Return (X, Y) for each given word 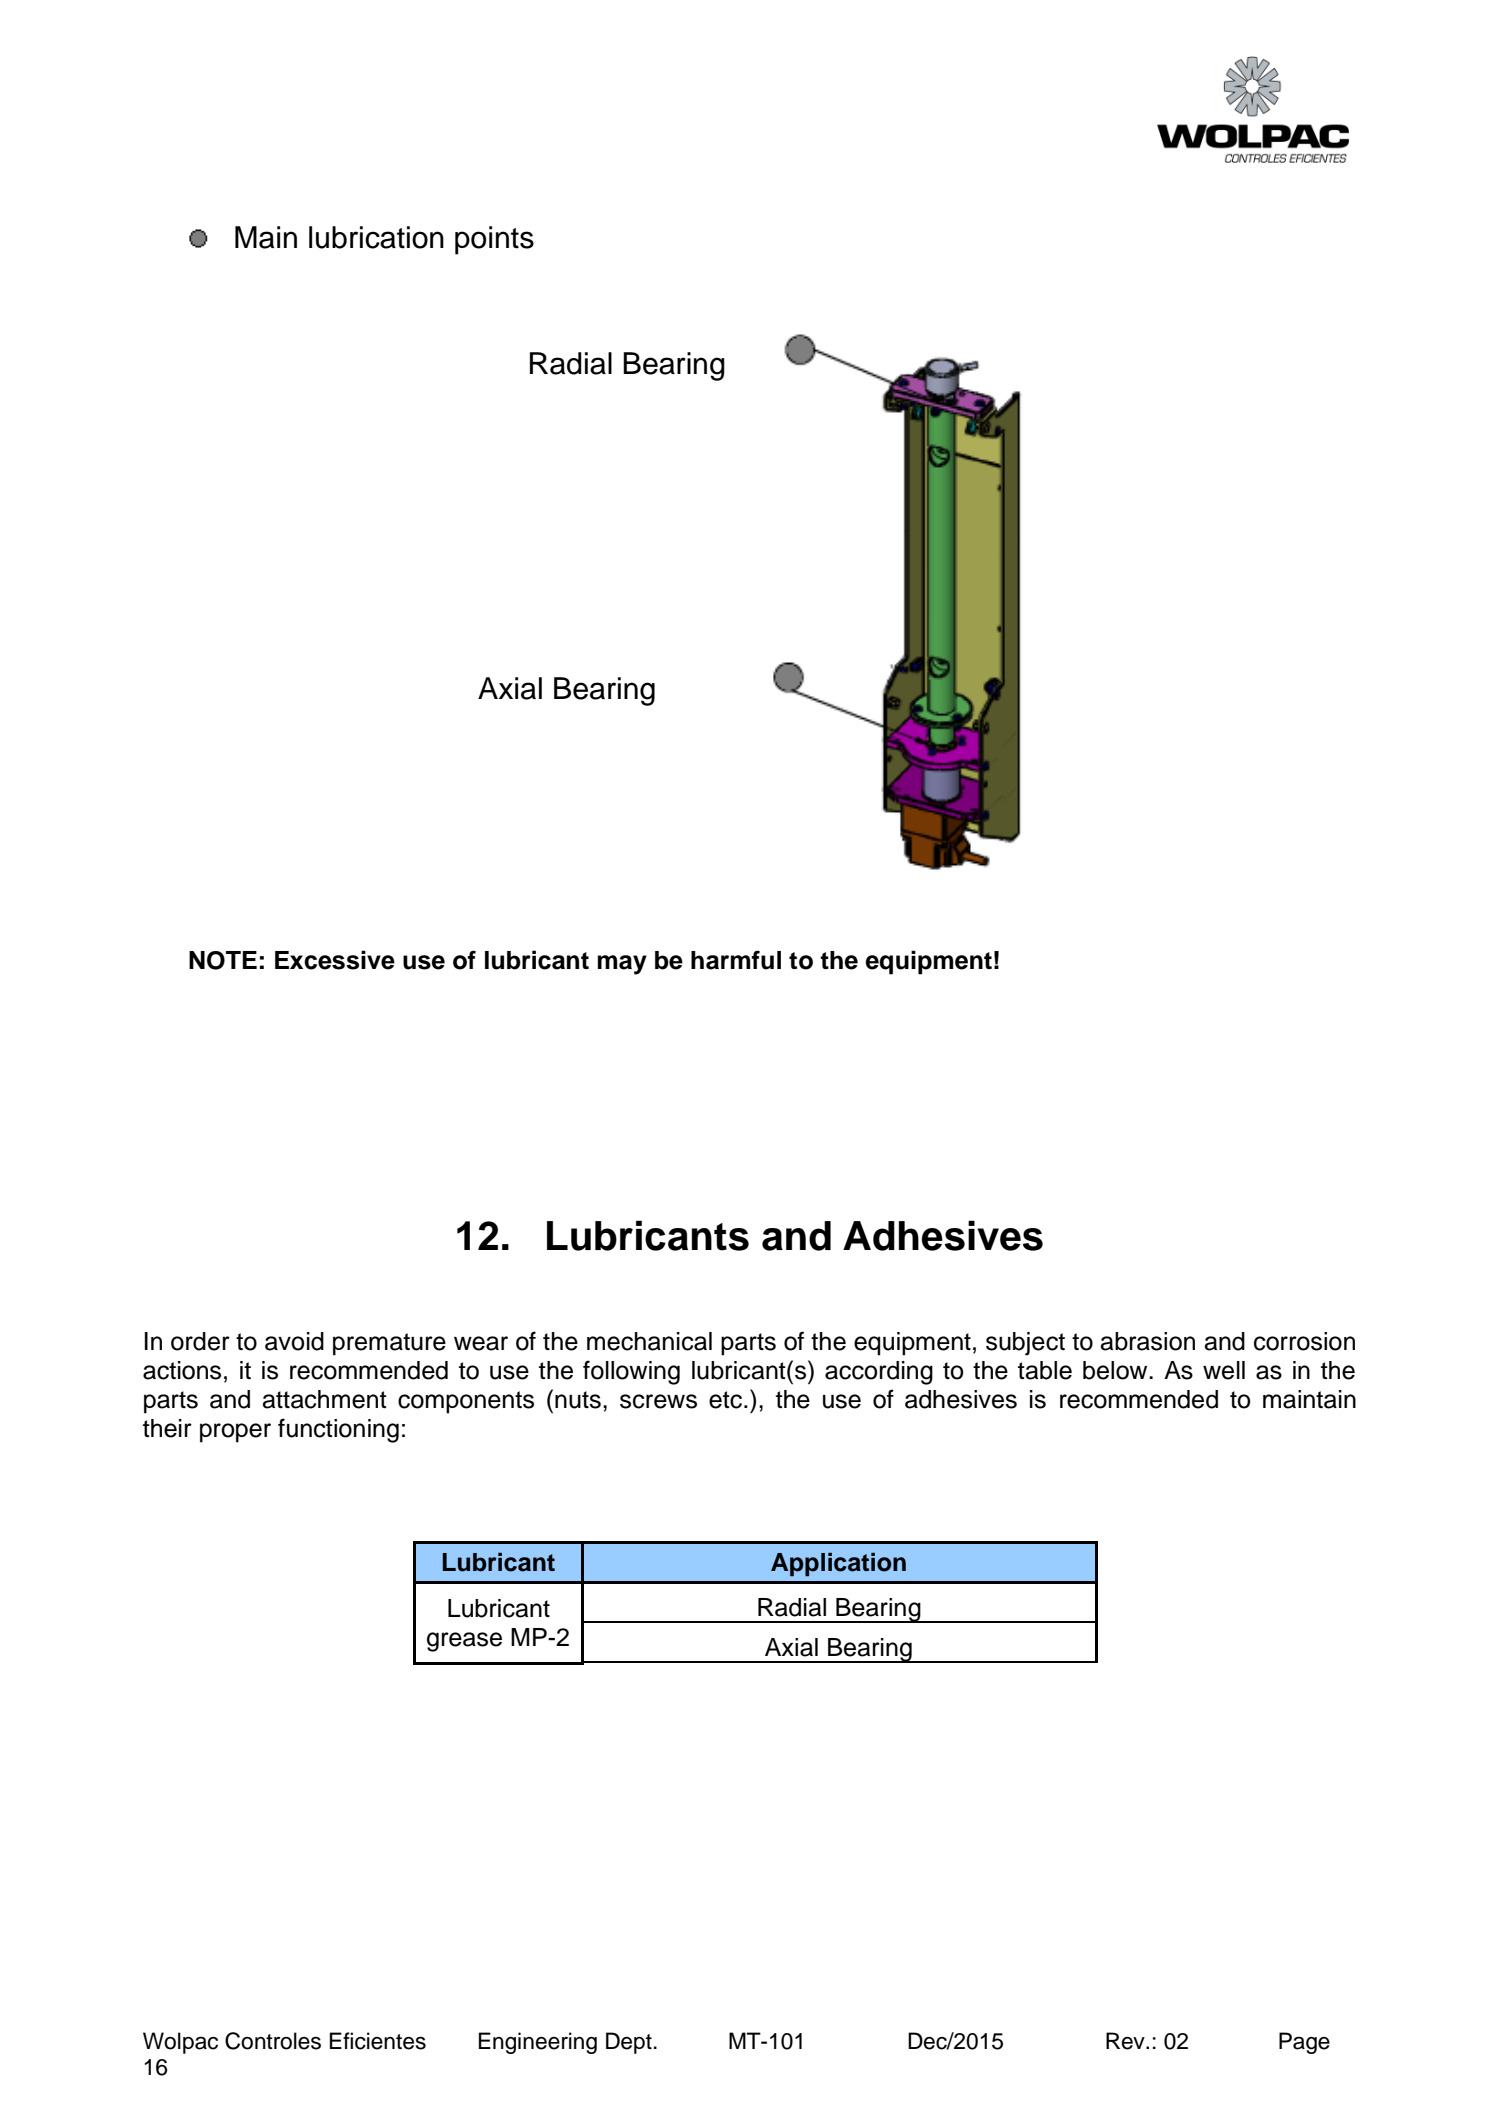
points (494, 240)
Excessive (335, 960)
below (1116, 1370)
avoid (294, 1341)
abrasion (1148, 1341)
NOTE (223, 960)
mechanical (649, 1341)
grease (464, 1642)
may (622, 965)
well (1224, 1370)
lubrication (376, 237)
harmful (736, 960)
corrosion (1304, 1341)
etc (727, 1400)
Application (838, 1564)
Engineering (538, 2043)
